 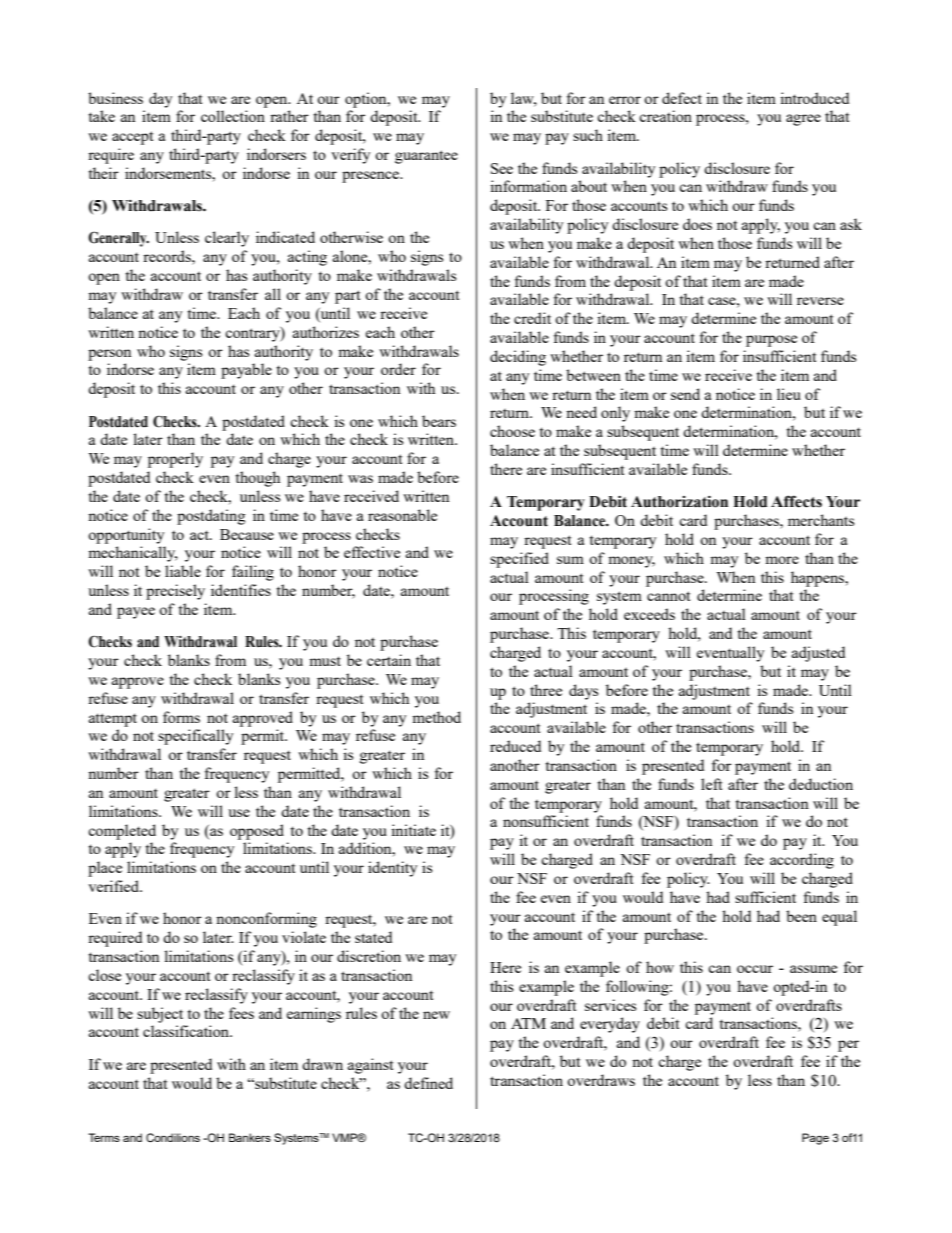 What do you see at coordinates (250, 1137) in the screenshot?
I see `Bankers` at bounding box center [250, 1137].
